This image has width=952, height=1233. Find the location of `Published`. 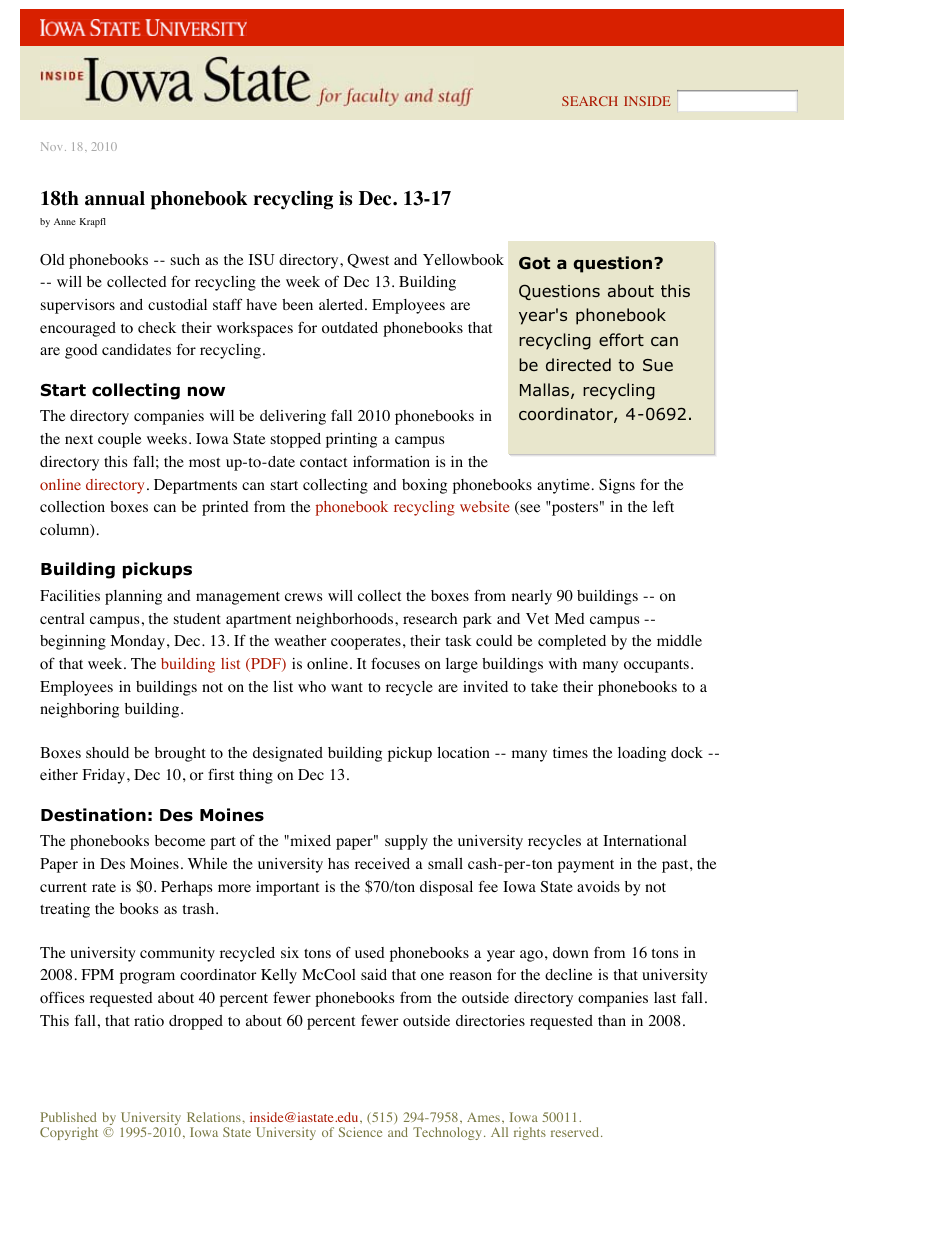

Published is located at coordinates (69, 1117).
